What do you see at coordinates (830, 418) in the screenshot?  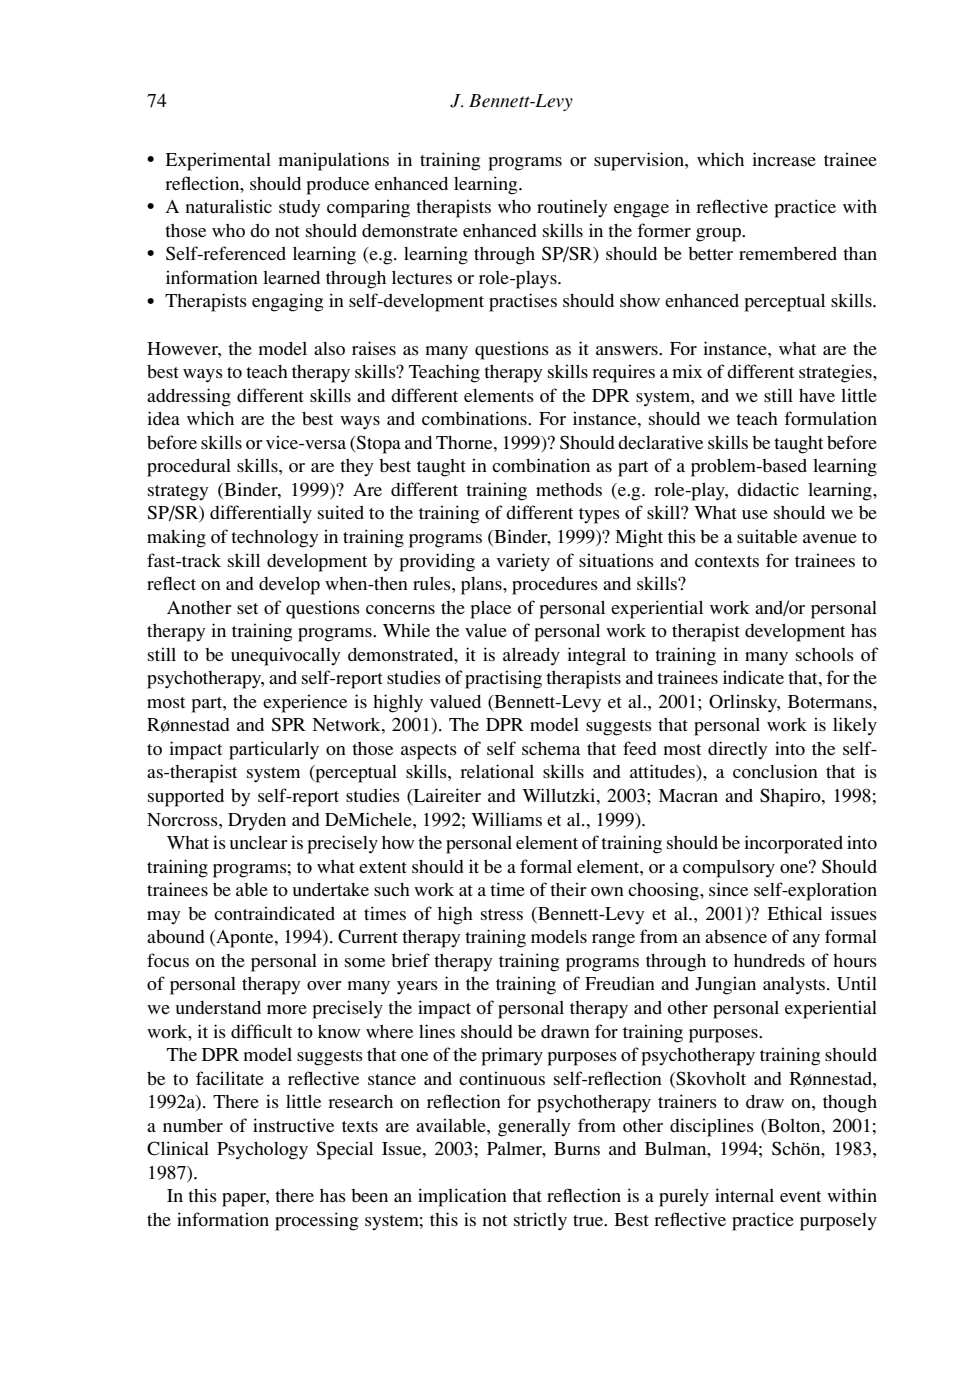 I see `formulation` at bounding box center [830, 418].
